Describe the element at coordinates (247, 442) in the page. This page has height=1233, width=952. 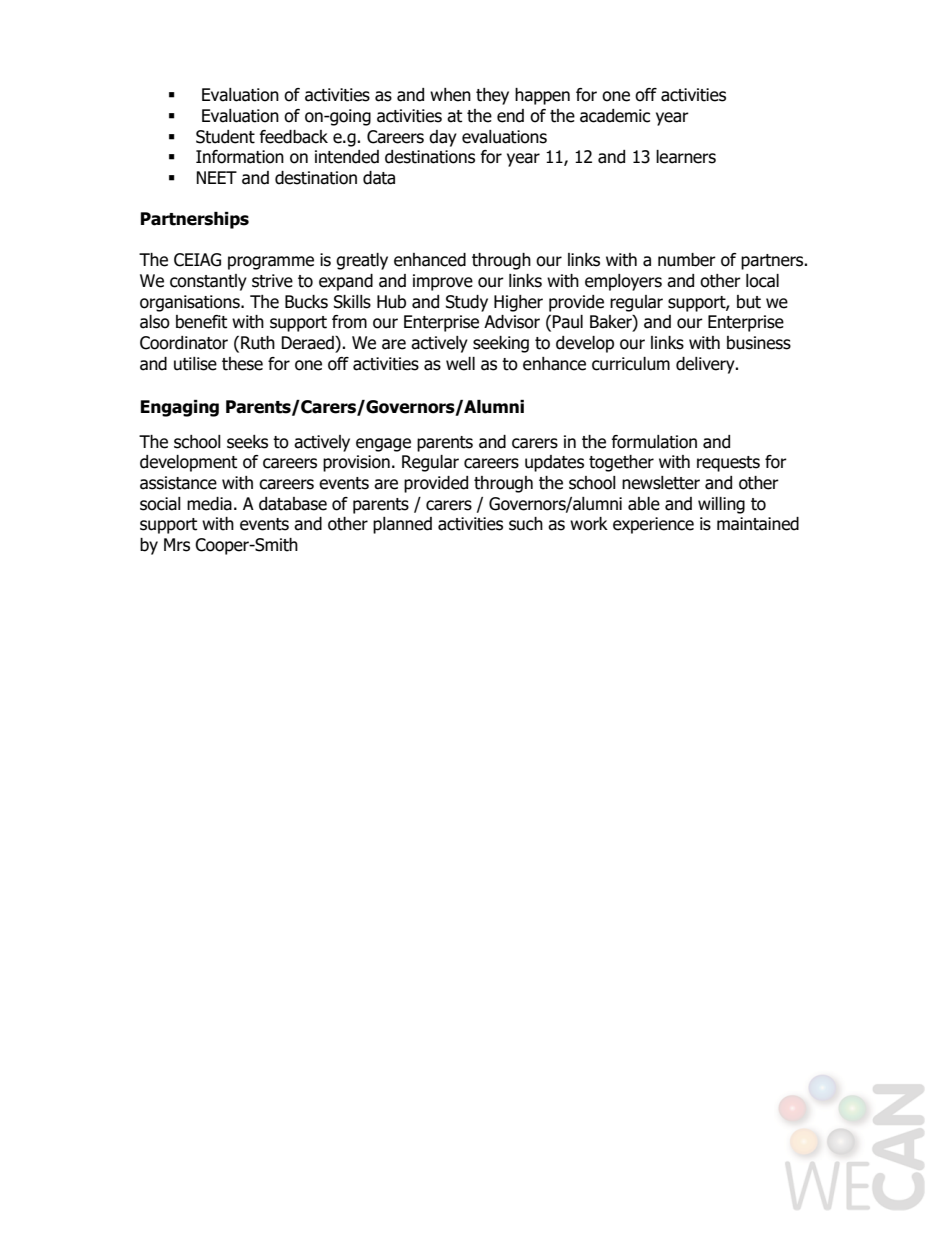
I see `seeks` at that location.
